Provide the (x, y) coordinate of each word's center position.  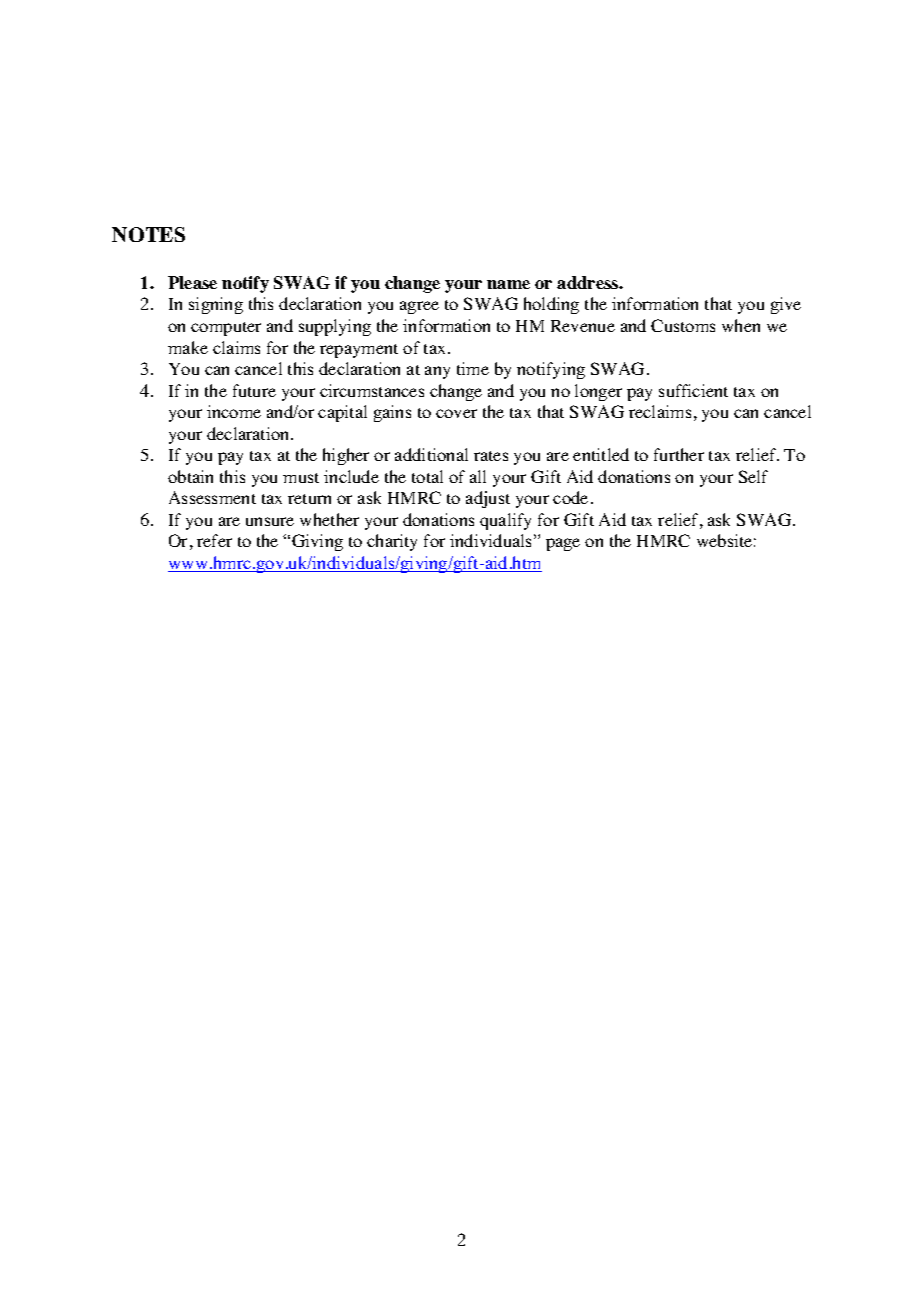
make (188, 347)
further (679, 454)
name (508, 284)
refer (214, 540)
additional (431, 454)
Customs (683, 325)
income (234, 411)
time (473, 368)
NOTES (148, 234)
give (786, 305)
